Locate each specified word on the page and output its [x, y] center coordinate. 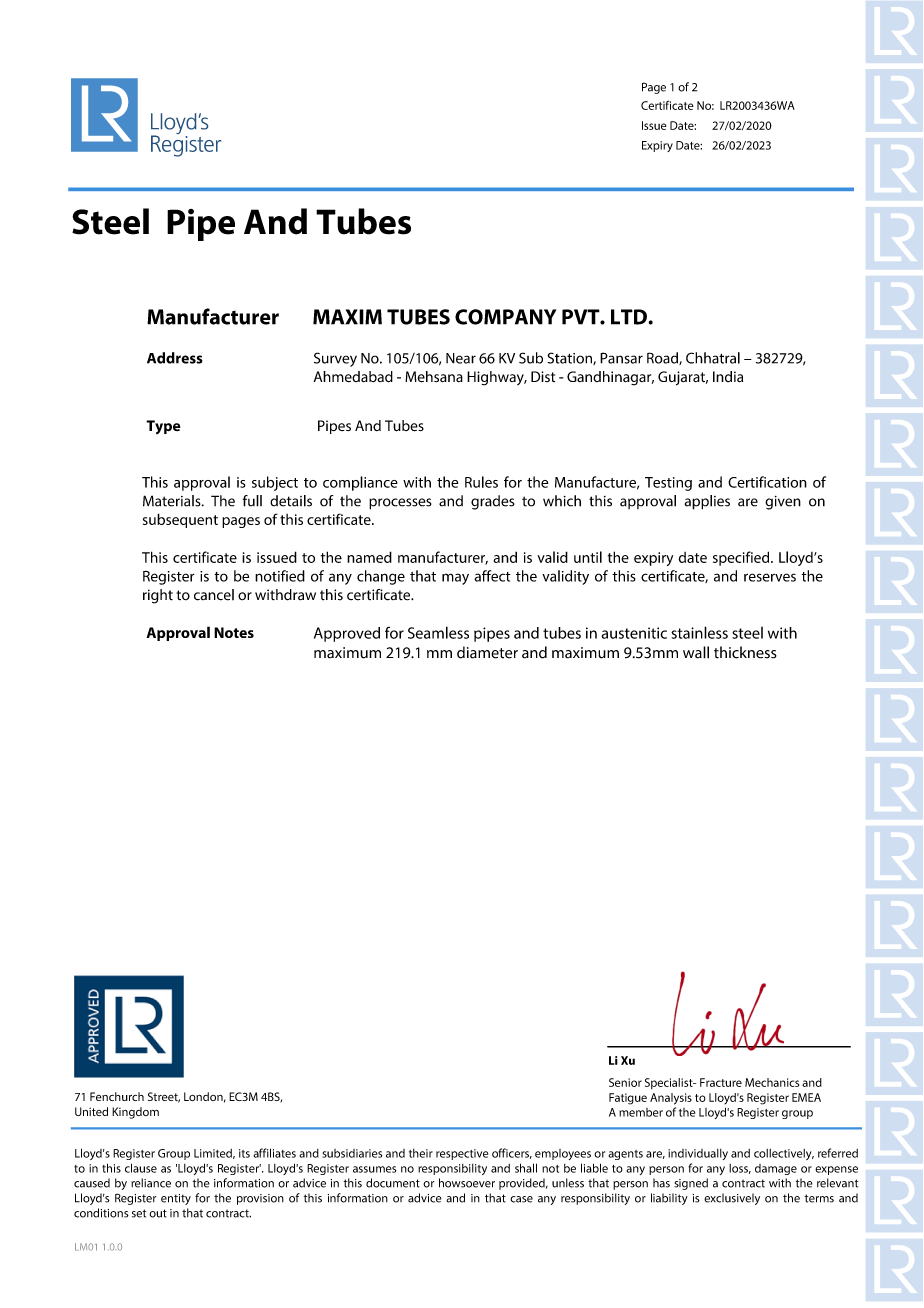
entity [176, 1199]
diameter [487, 652]
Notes [234, 632]
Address [175, 358]
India [728, 377]
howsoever [467, 1183]
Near [461, 358]
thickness [745, 652]
